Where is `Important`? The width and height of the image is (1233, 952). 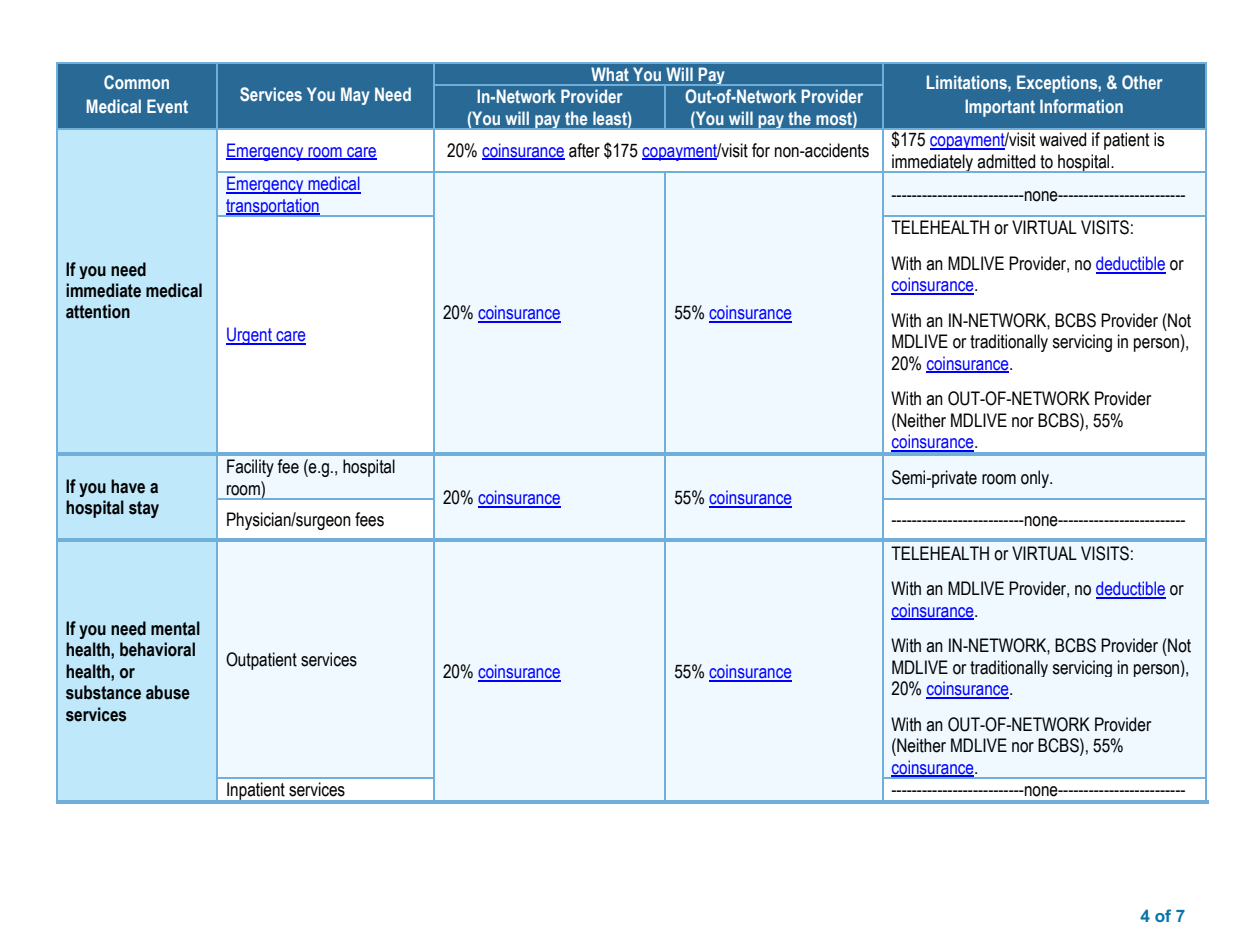
Important is located at coordinates (1000, 108).
